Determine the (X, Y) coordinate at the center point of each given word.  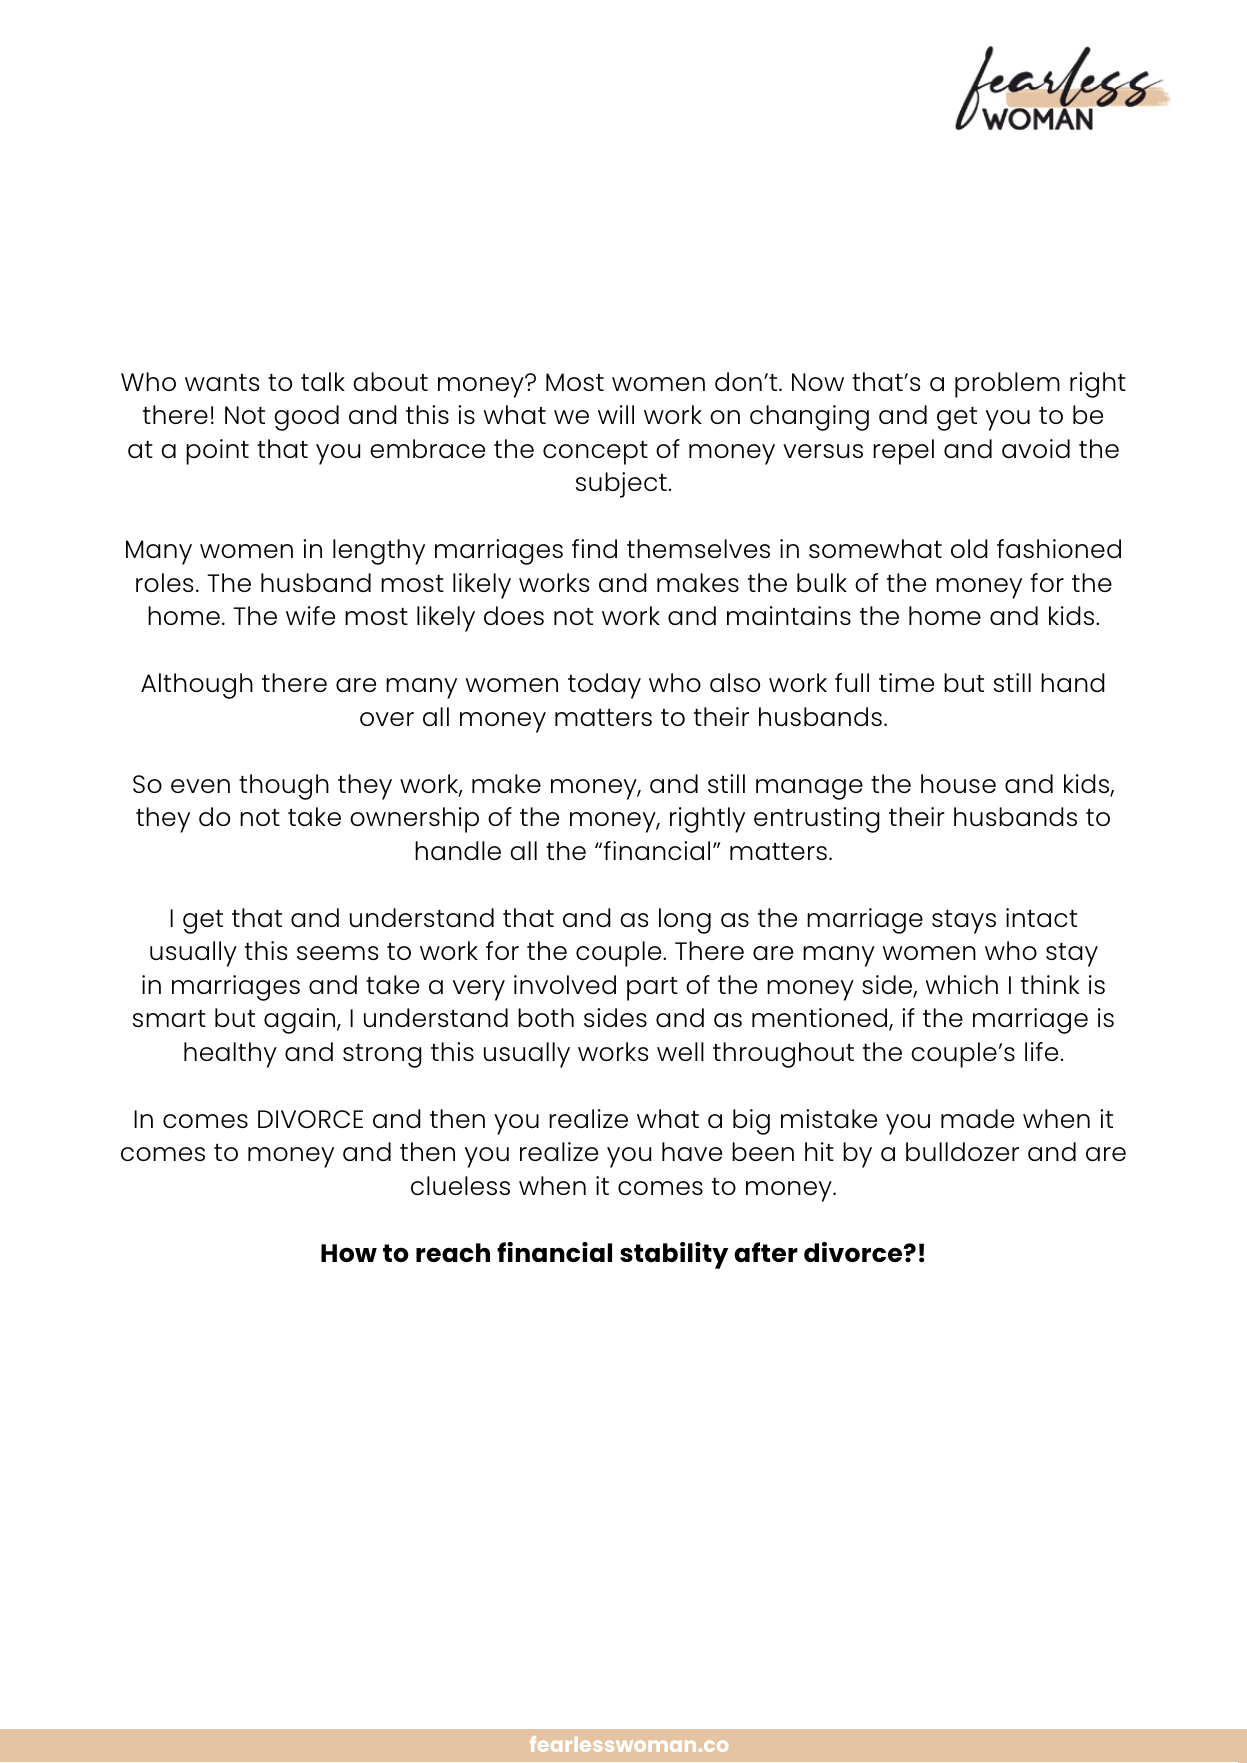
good (306, 418)
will (616, 414)
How (349, 1253)
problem (1007, 385)
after (766, 1252)
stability (674, 1255)
